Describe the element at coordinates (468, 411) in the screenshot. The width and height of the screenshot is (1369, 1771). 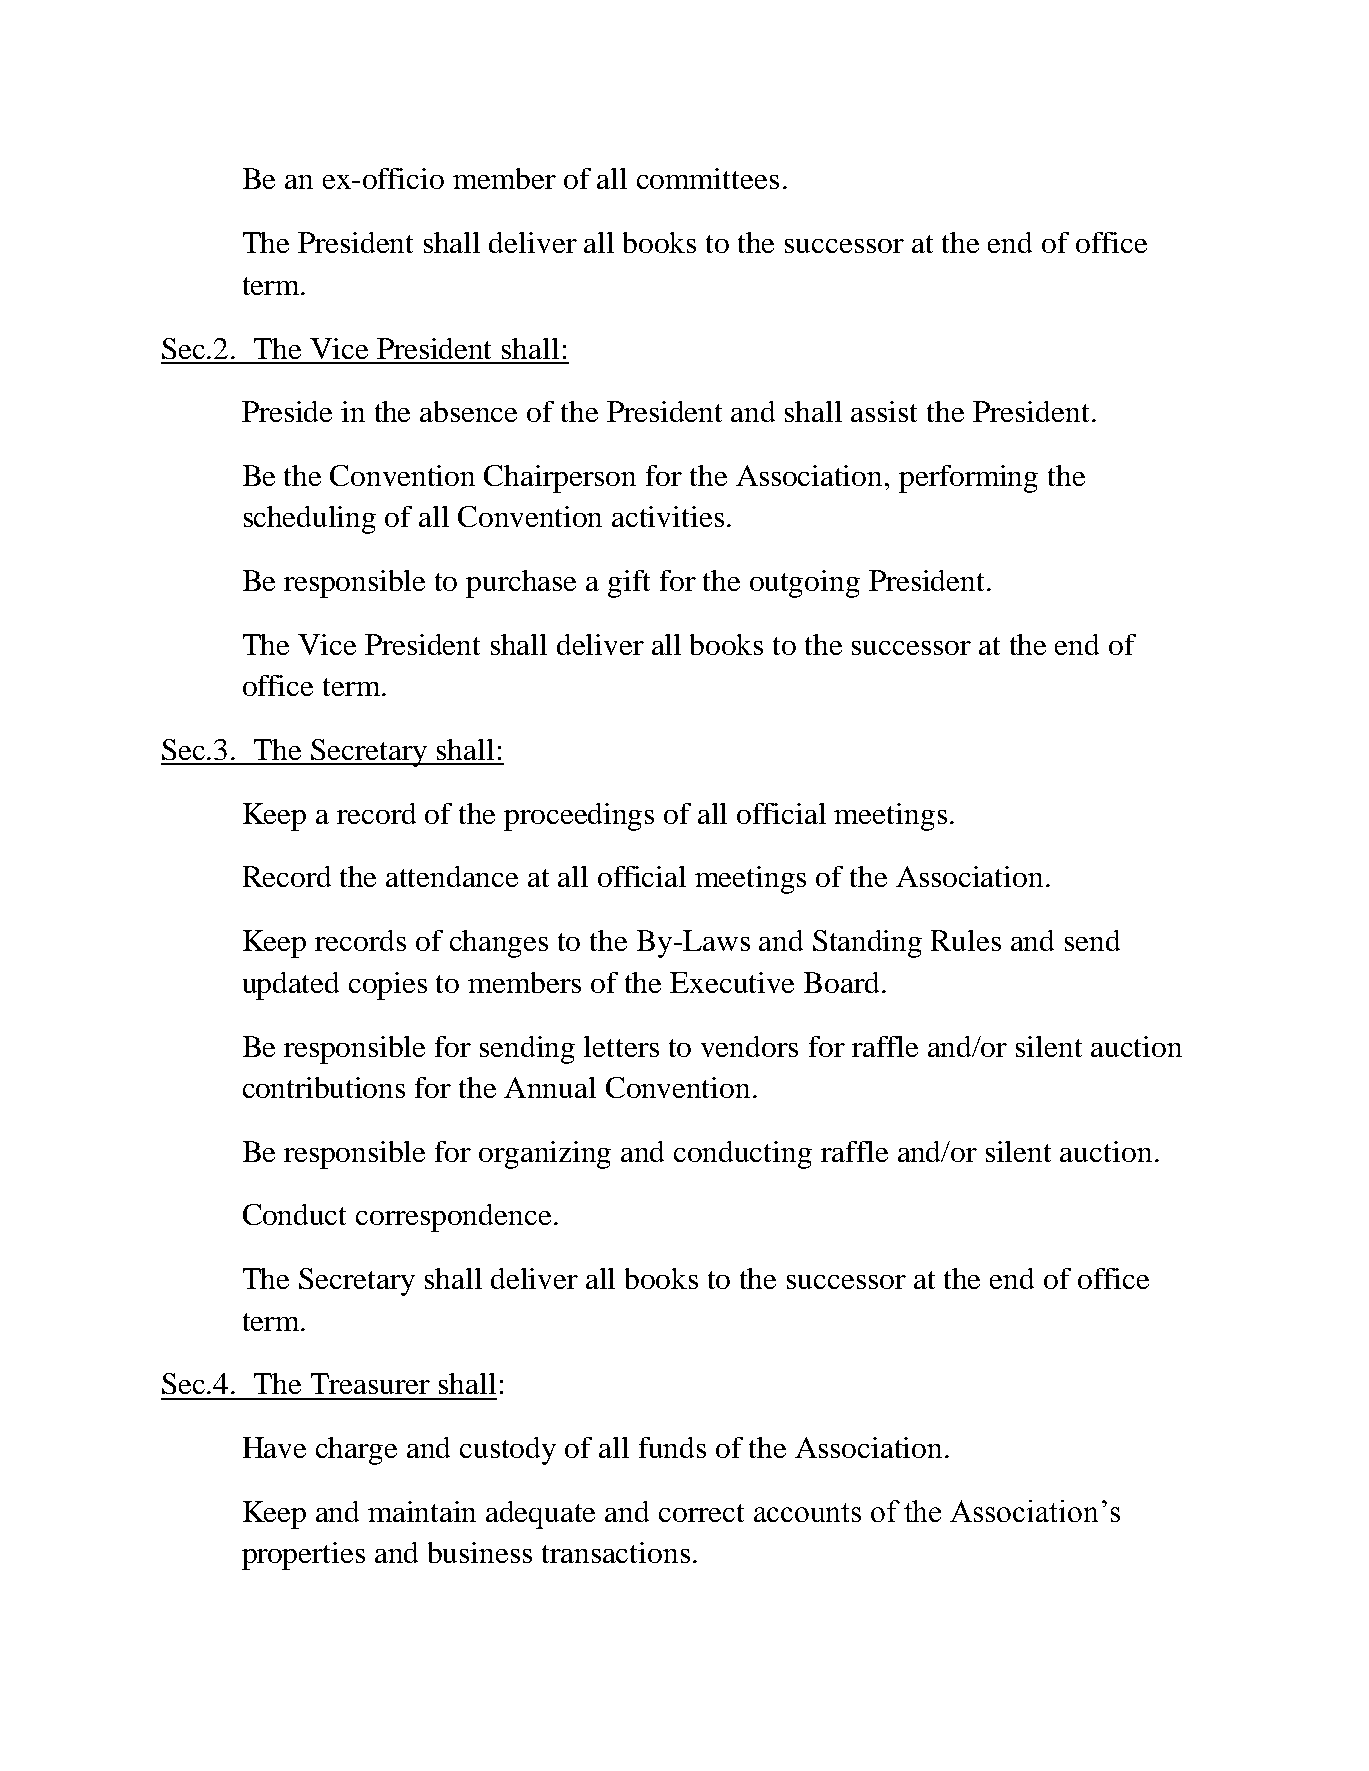
I see `absence` at that location.
